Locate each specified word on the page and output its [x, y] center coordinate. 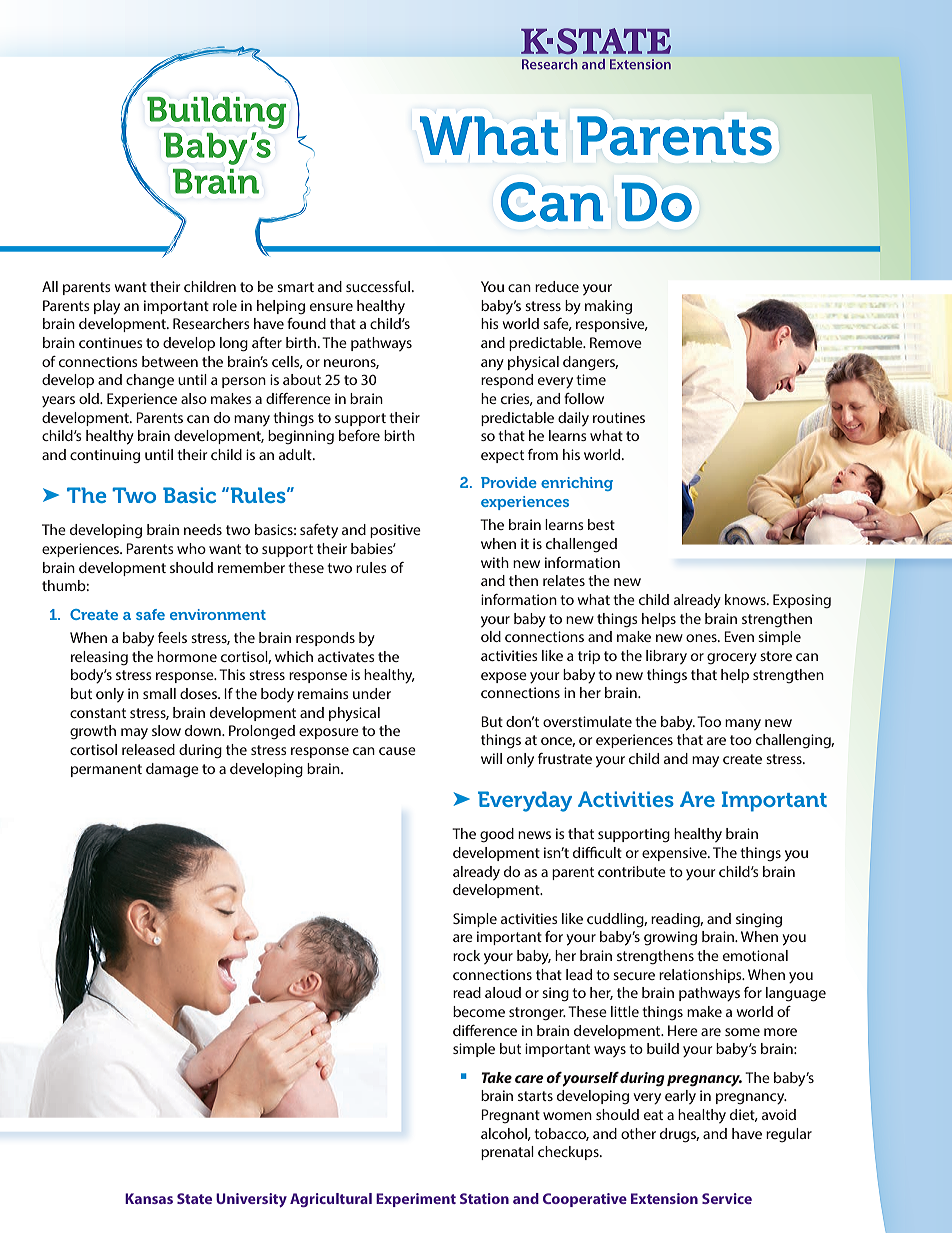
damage [172, 770]
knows [746, 599]
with [495, 562]
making [608, 307]
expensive [675, 854]
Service [727, 1198]
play [107, 307]
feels [172, 637]
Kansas [149, 1198]
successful [378, 286]
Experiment [416, 1200]
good [497, 835]
